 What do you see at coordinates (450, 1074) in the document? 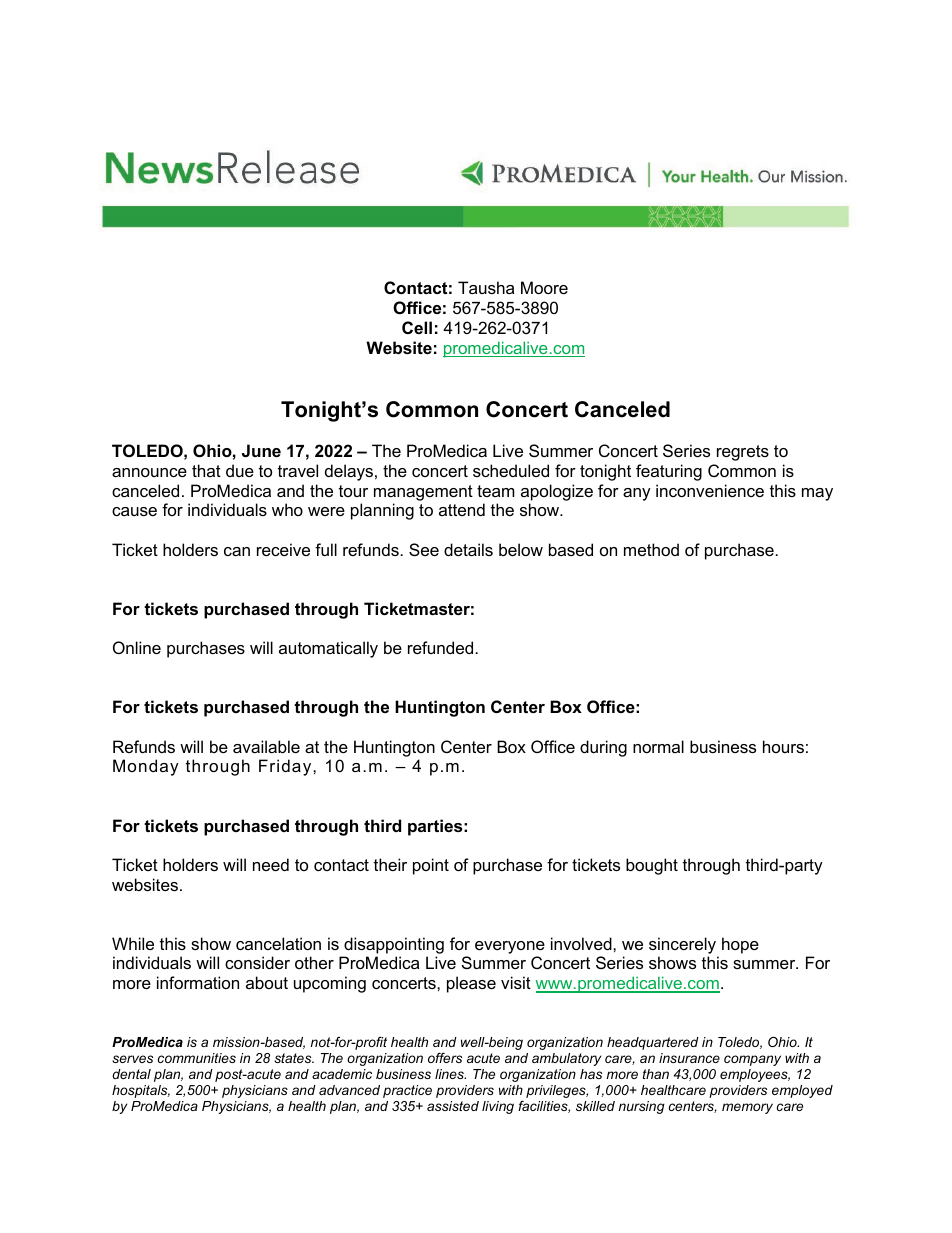
I see `lines` at bounding box center [450, 1074].
